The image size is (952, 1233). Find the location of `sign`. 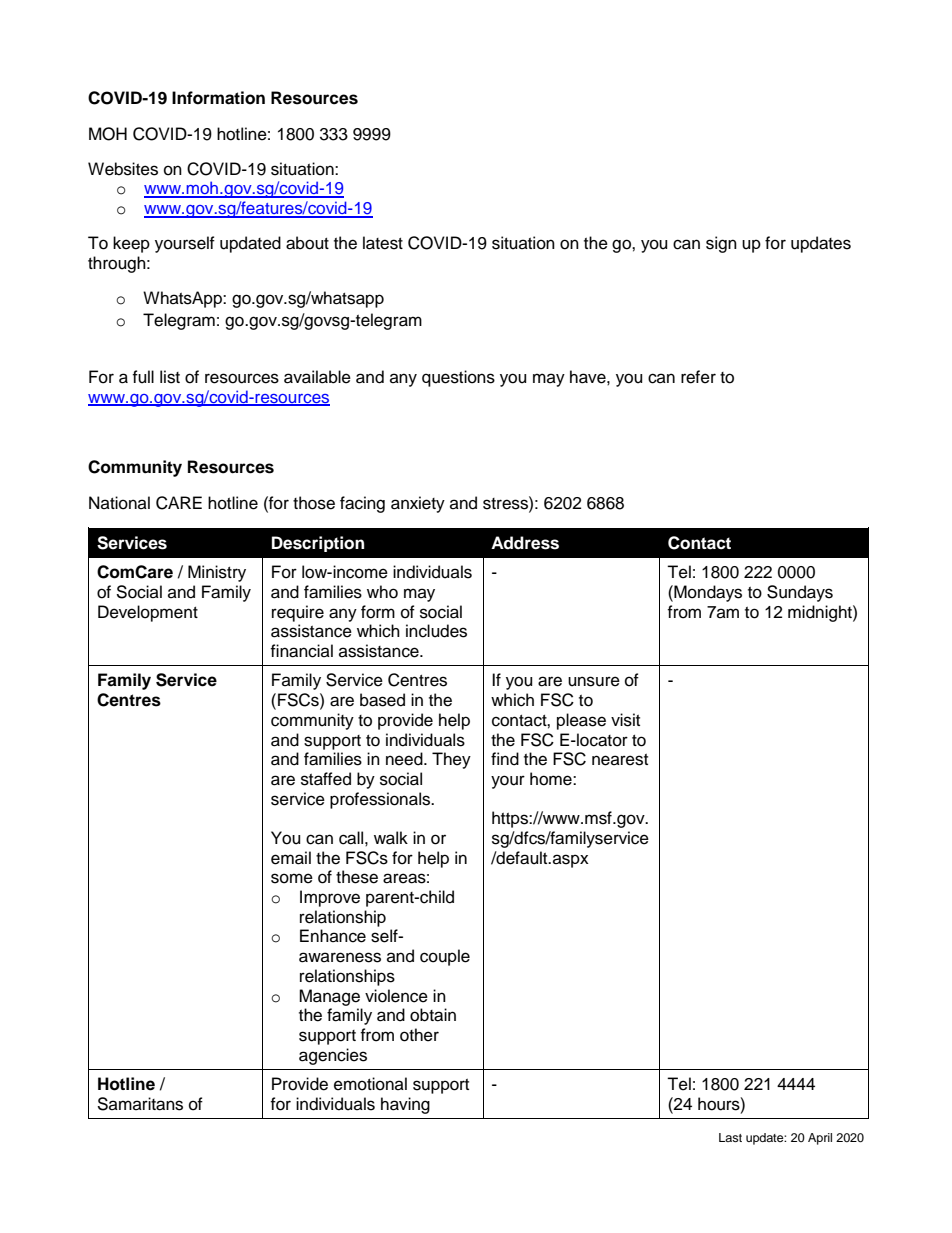

sign is located at coordinates (721, 244).
